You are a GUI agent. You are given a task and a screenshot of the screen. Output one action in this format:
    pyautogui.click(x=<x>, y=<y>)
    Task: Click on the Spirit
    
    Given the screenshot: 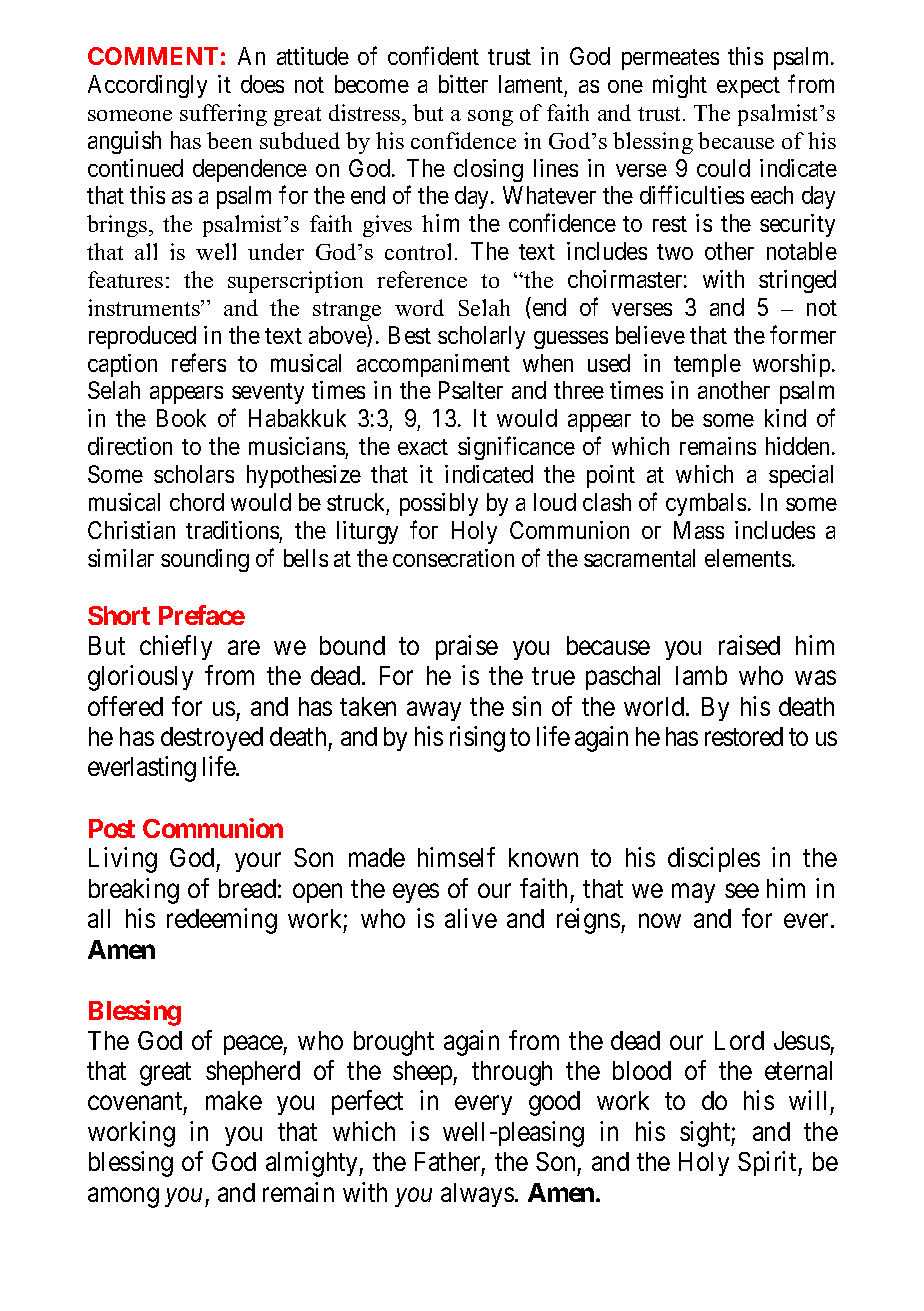 What is the action you would take?
    pyautogui.click(x=768, y=1163)
